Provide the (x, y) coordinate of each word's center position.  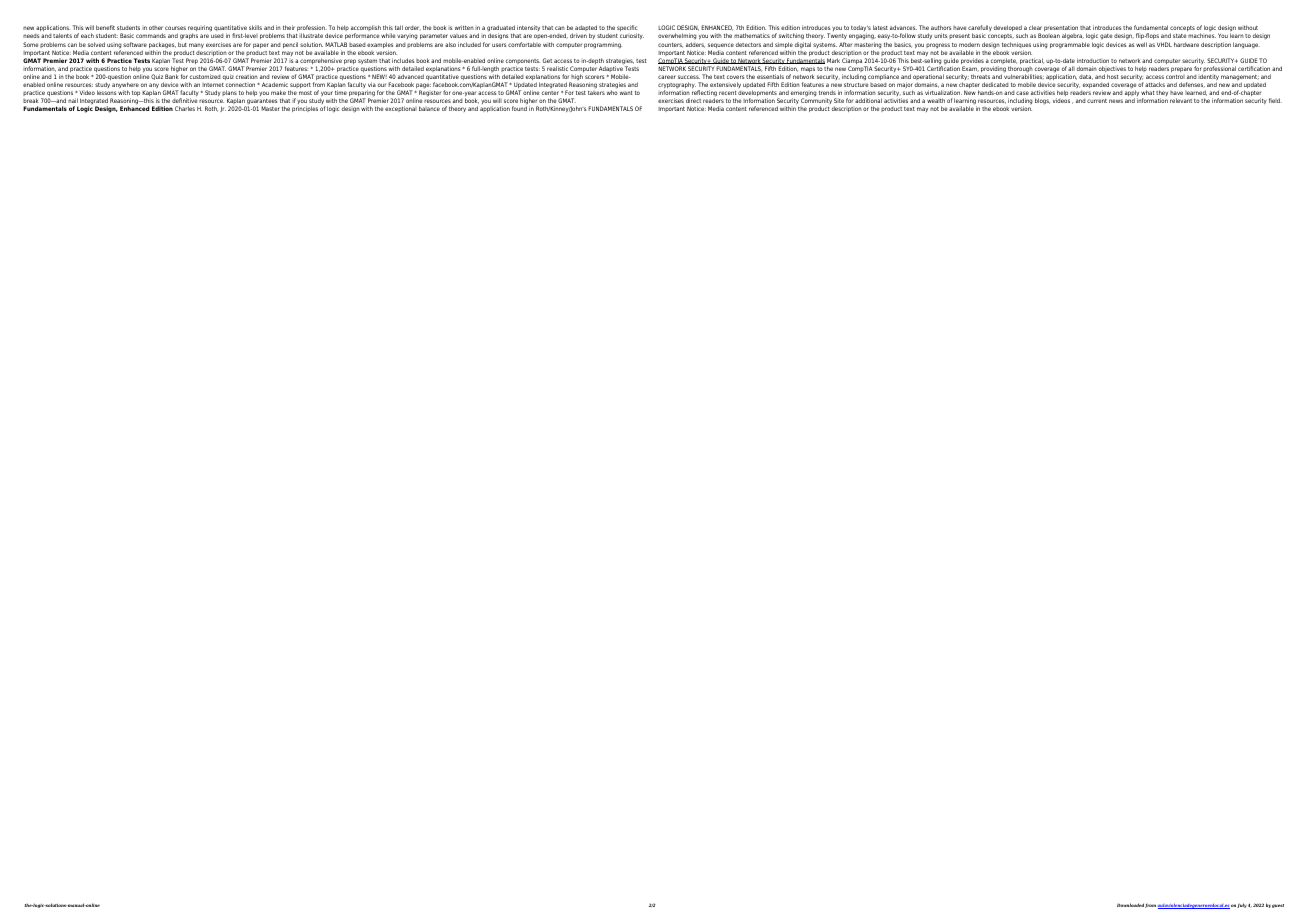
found (519, 107)
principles (305, 109)
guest (1278, 906)
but (182, 44)
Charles (185, 108)
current (1097, 101)
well (1141, 44)
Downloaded (1130, 905)
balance (429, 108)
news (1116, 101)
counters (670, 45)
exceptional (401, 109)
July (1242, 905)
